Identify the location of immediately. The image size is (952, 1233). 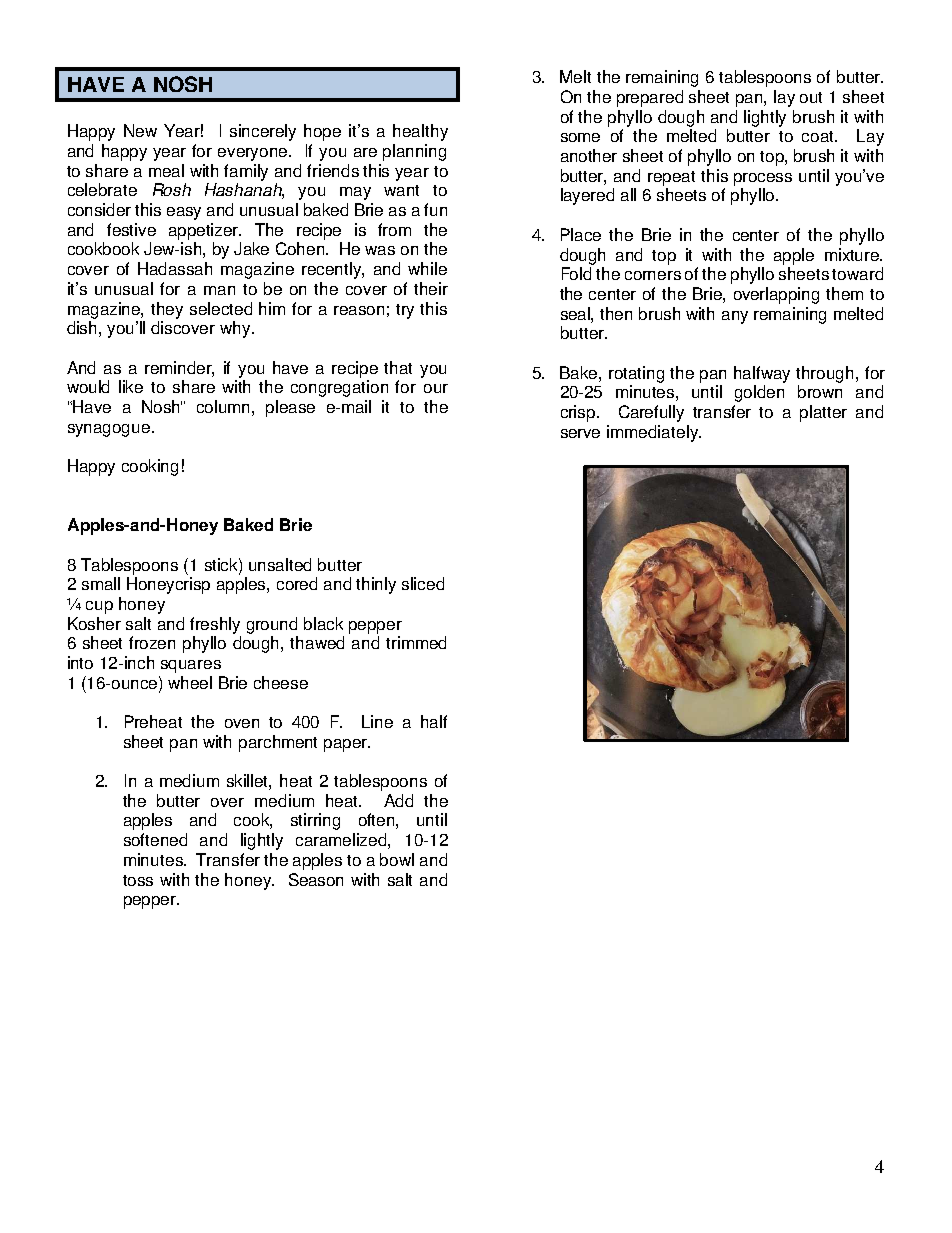
(653, 433).
